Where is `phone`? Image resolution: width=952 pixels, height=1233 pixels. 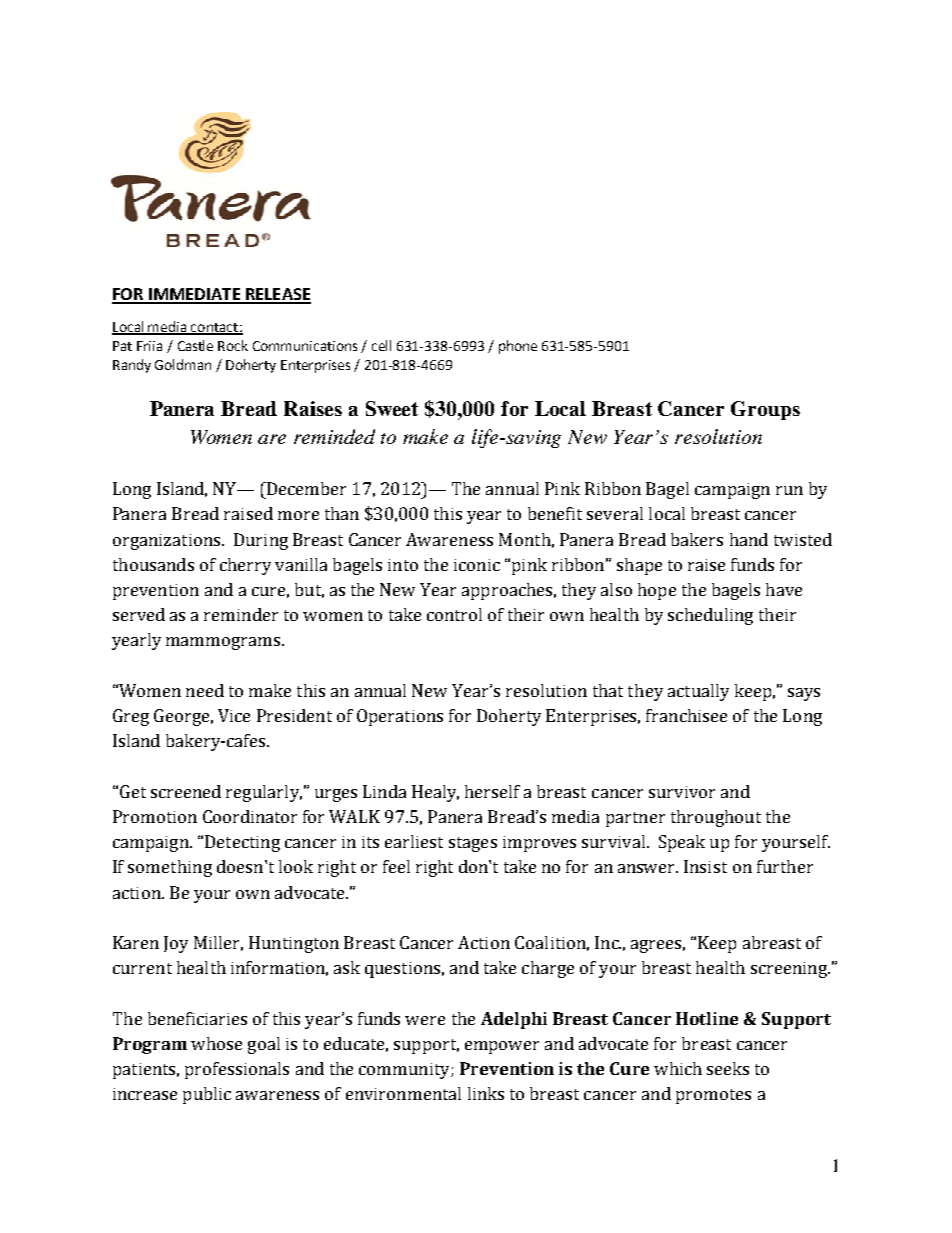
phone is located at coordinates (518, 347).
